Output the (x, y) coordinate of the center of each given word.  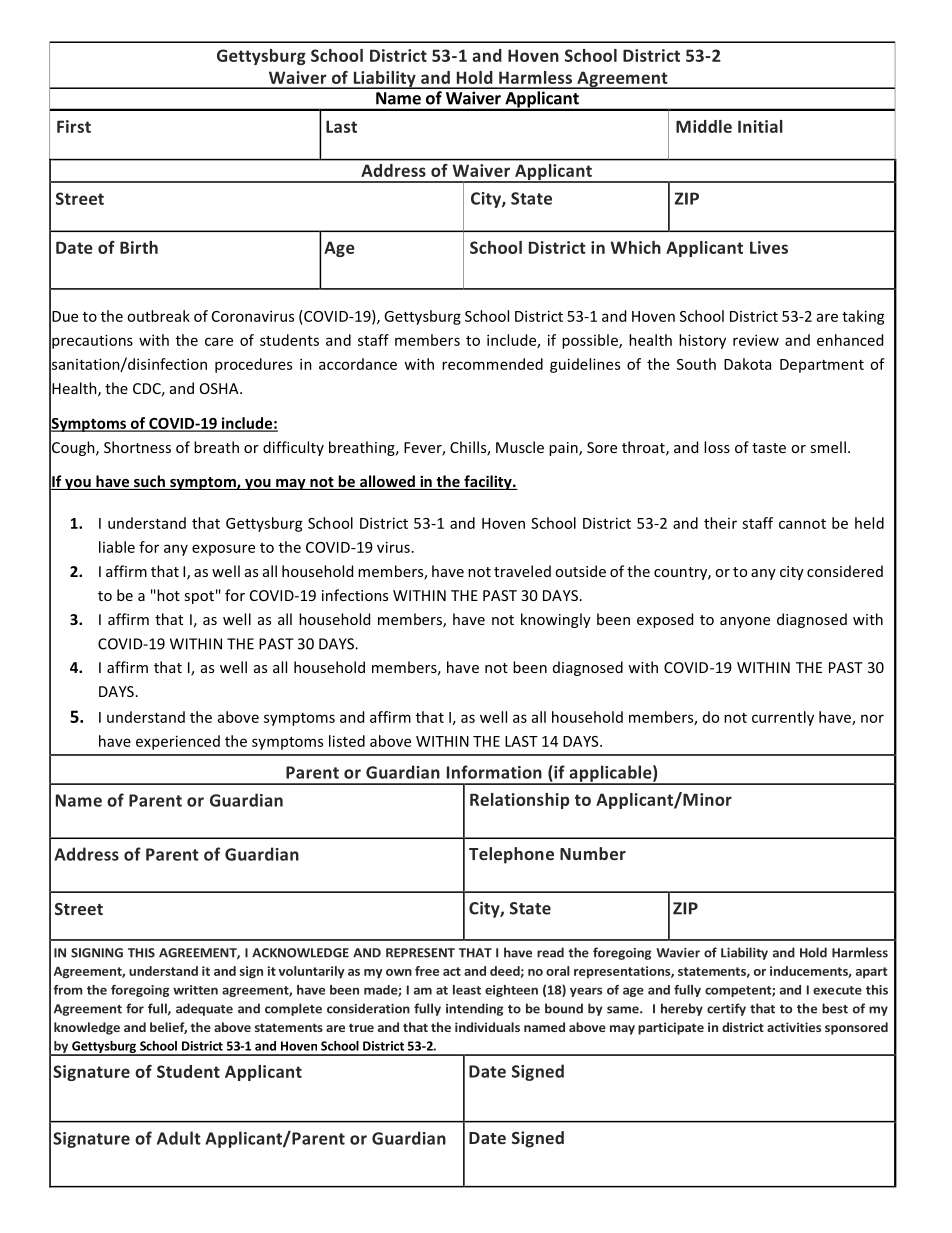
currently (783, 718)
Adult (179, 1138)
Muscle (520, 447)
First (74, 126)
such (149, 482)
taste (769, 448)
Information (494, 772)
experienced (178, 742)
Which (635, 247)
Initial (760, 126)
